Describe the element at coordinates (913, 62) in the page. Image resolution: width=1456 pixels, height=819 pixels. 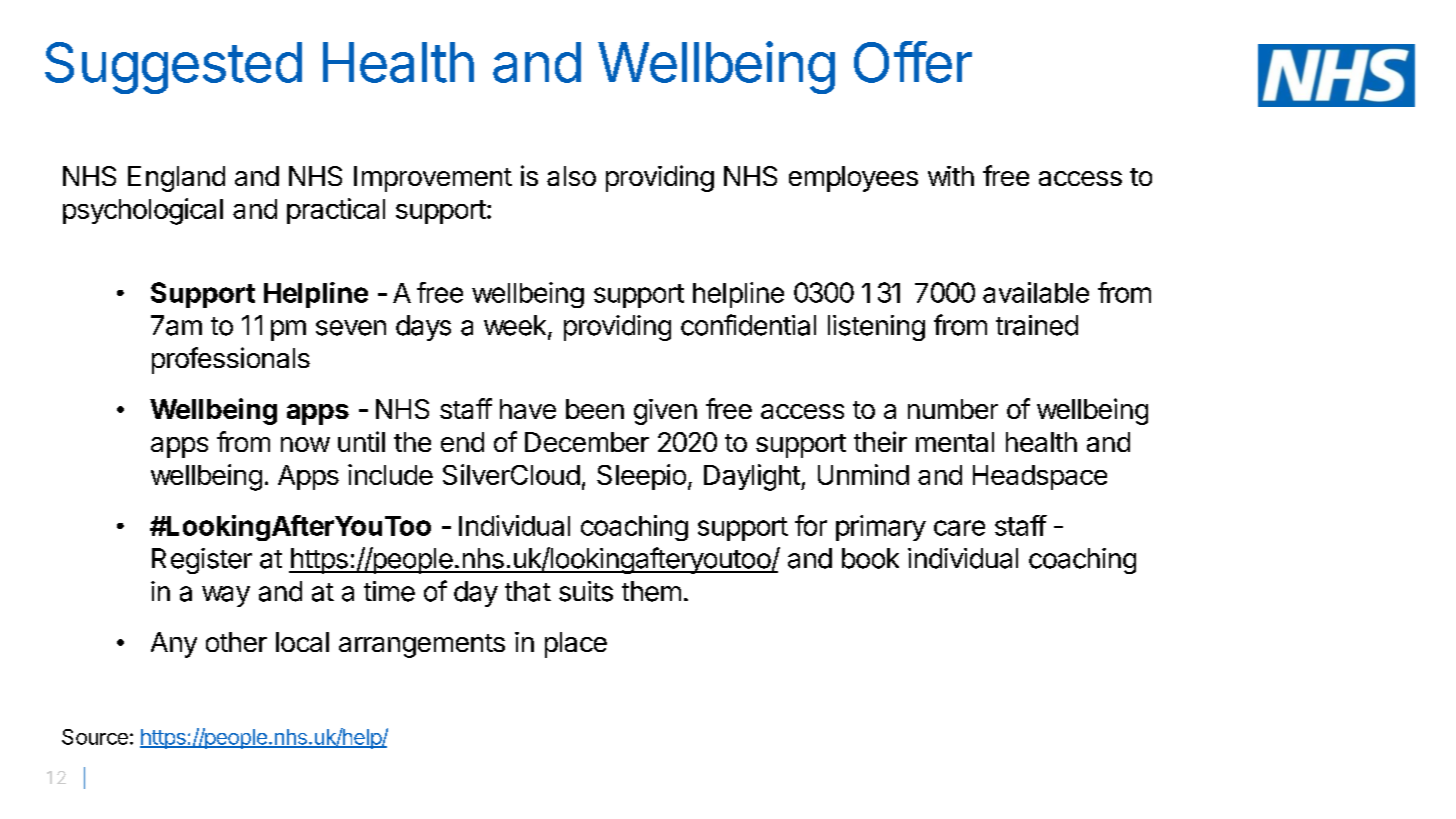
I see `Offer` at that location.
